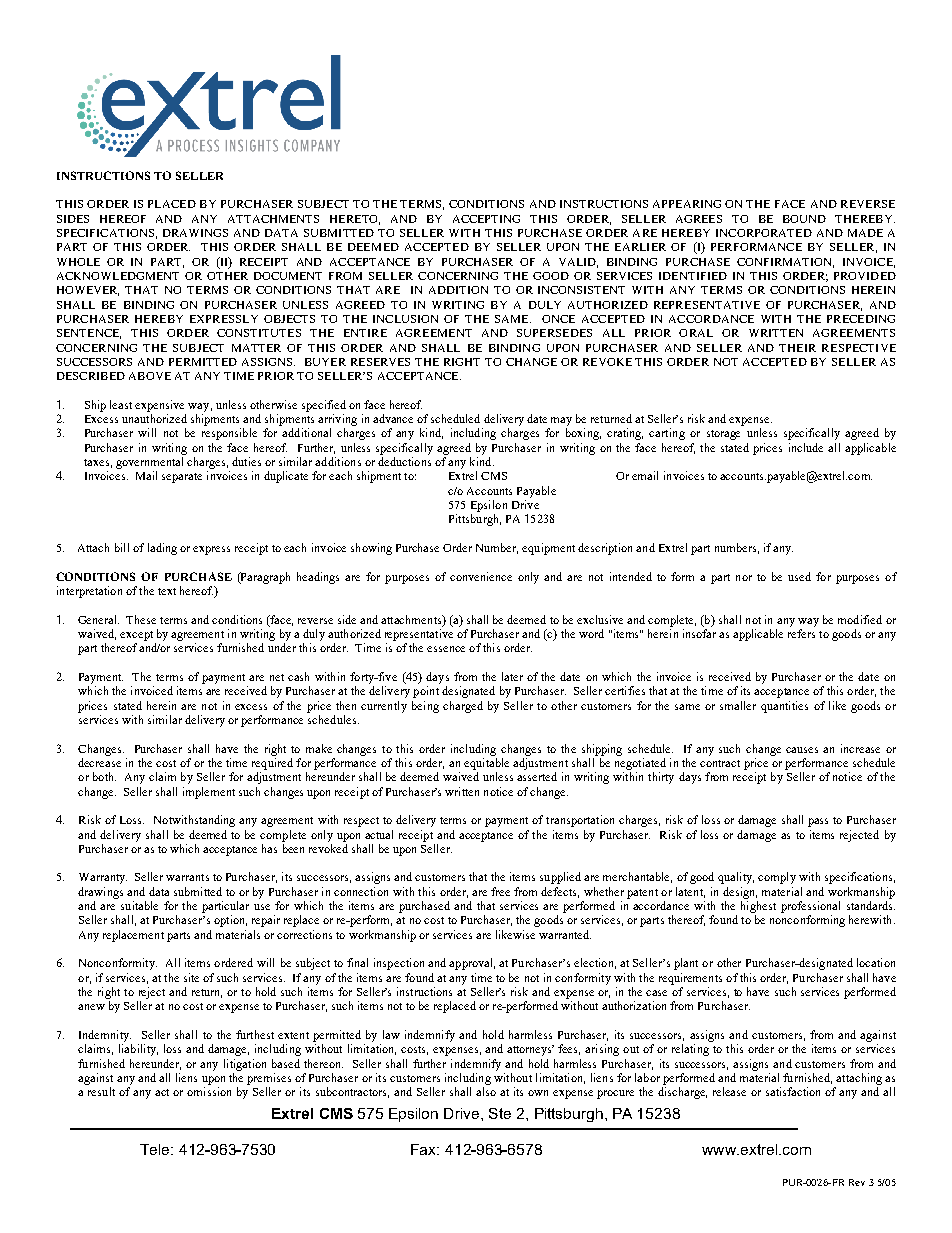 The height and width of the document is (1233, 952). I want to click on governmental, so click(149, 463).
